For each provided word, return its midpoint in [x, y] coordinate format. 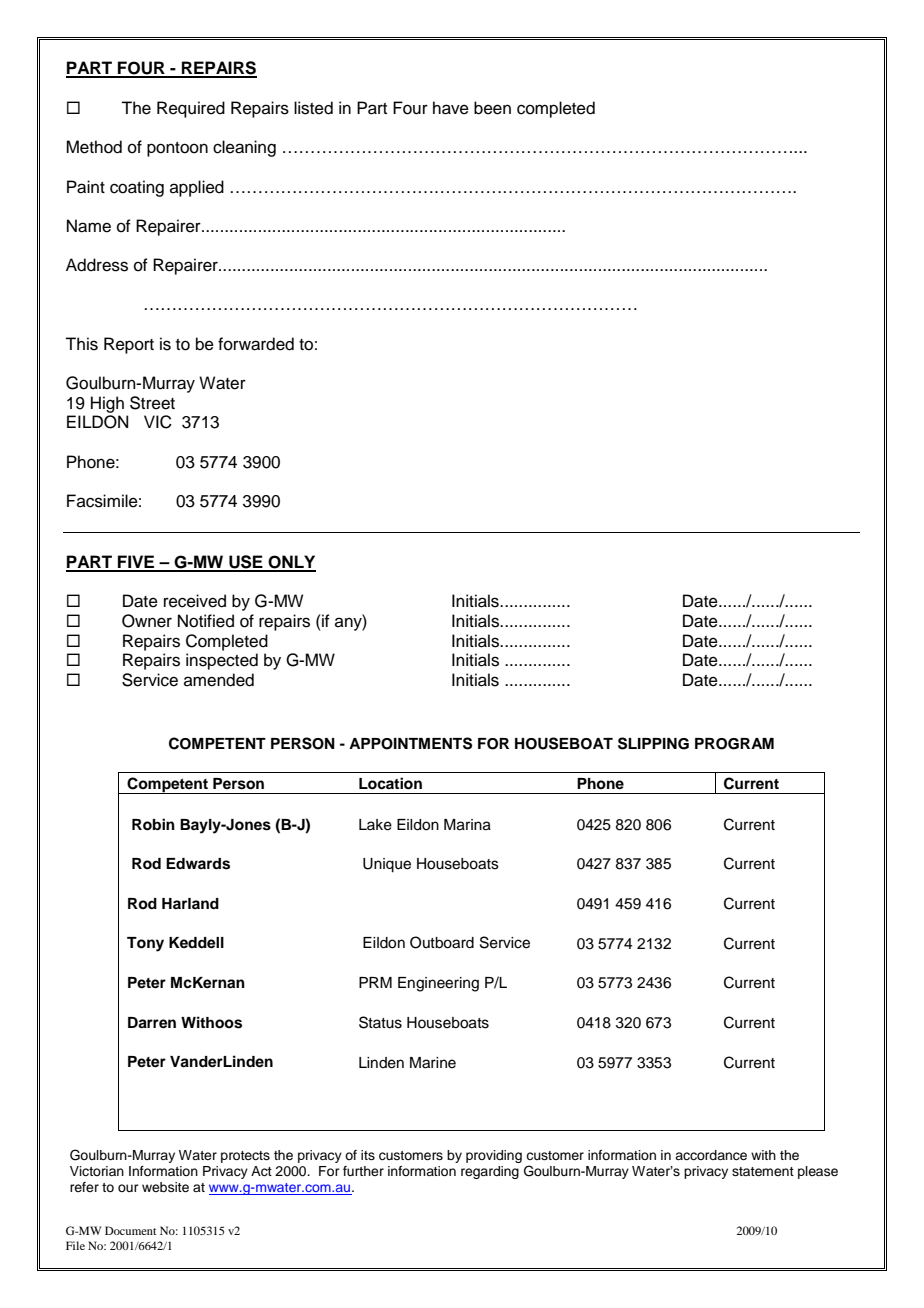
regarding [490, 1172]
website [165, 1187]
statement [763, 1171]
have [451, 108]
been [492, 108]
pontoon [177, 149]
